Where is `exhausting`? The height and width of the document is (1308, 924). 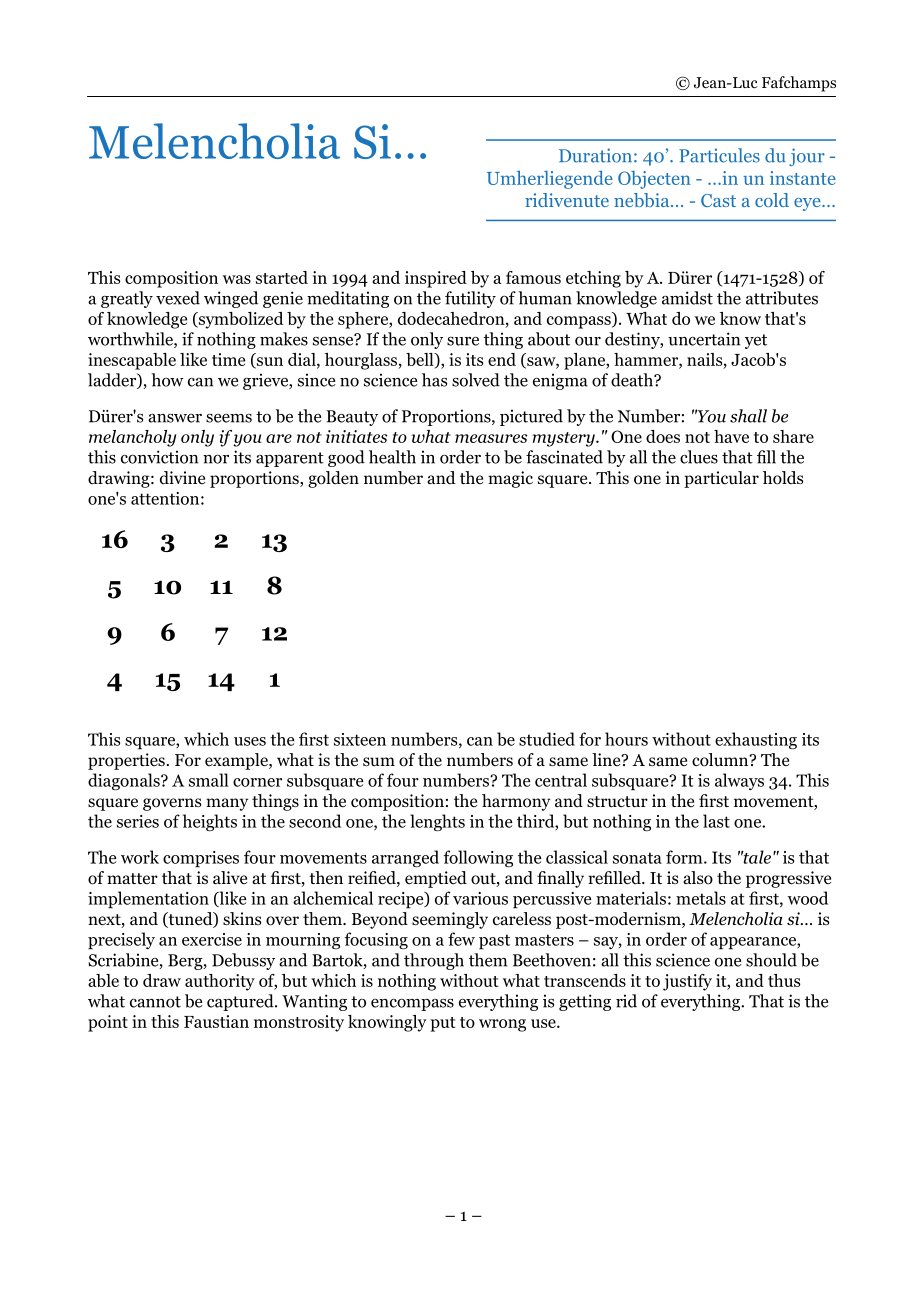 exhausting is located at coordinates (756, 740).
